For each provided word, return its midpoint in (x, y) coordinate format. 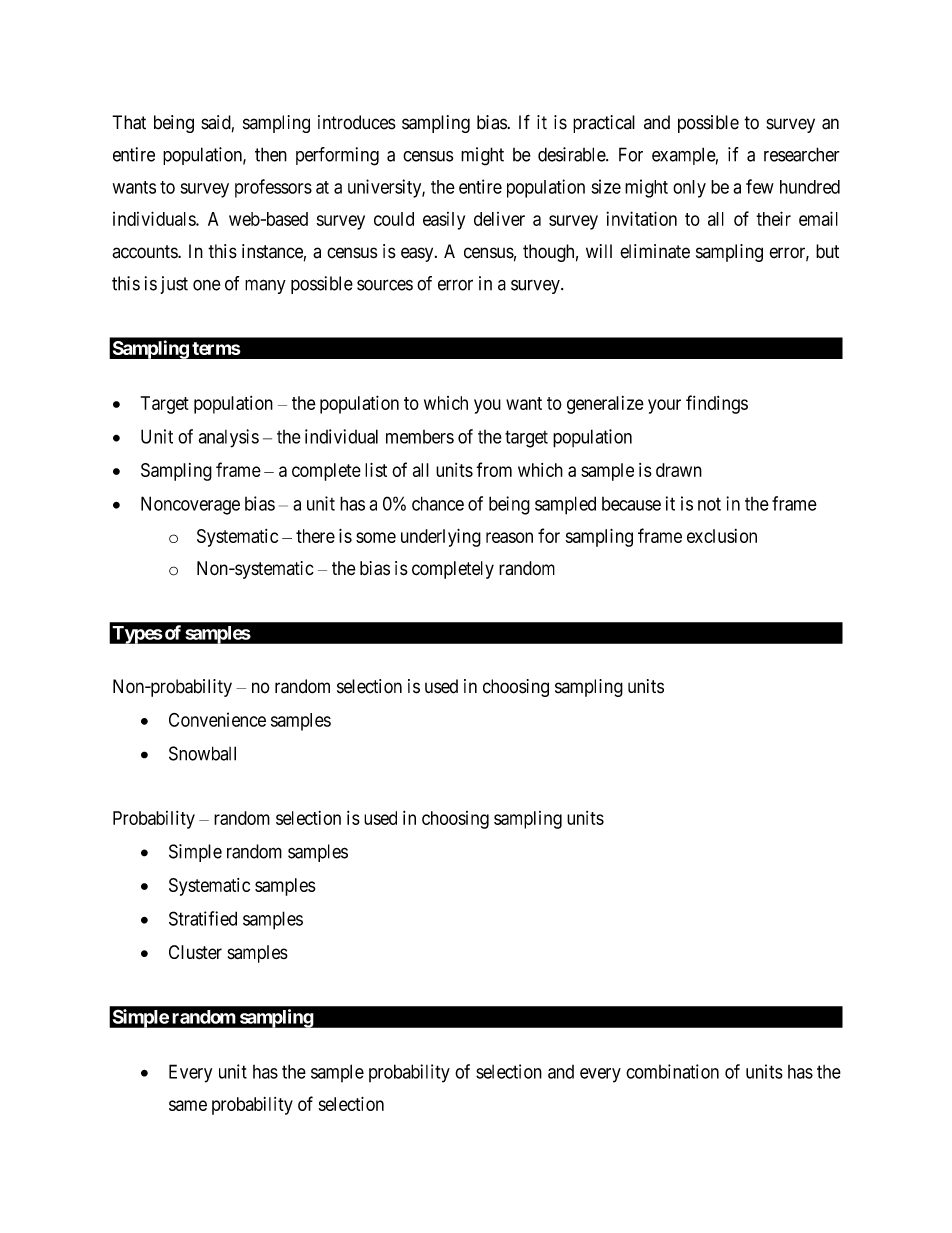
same (188, 1105)
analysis (228, 438)
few (760, 186)
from (494, 469)
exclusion (722, 536)
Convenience (217, 719)
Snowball (202, 753)
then (271, 154)
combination (672, 1071)
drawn (679, 470)
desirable (572, 154)
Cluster (195, 952)
